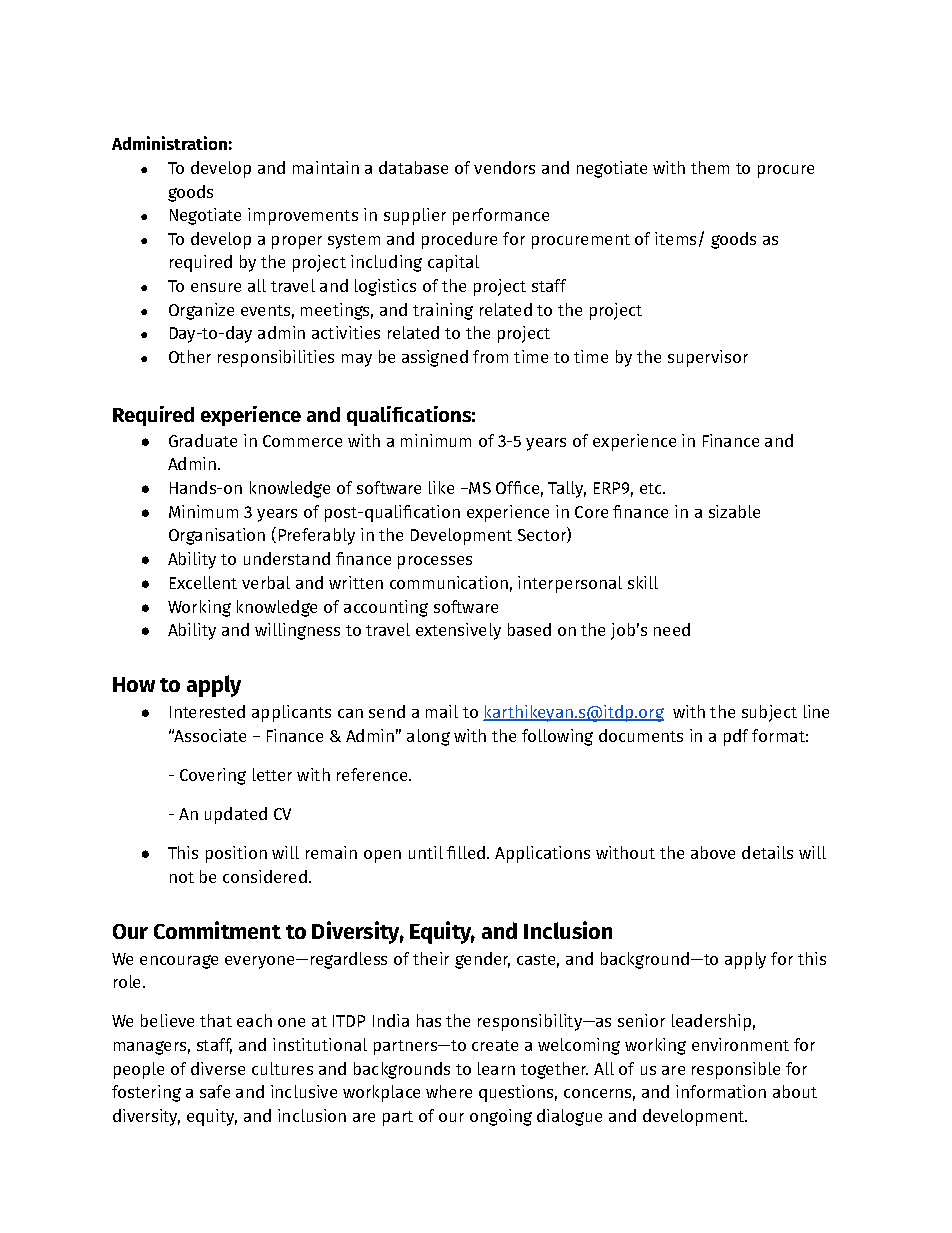 This screenshot has width=952, height=1233. What do you see at coordinates (490, 356) in the screenshot?
I see `from` at bounding box center [490, 356].
